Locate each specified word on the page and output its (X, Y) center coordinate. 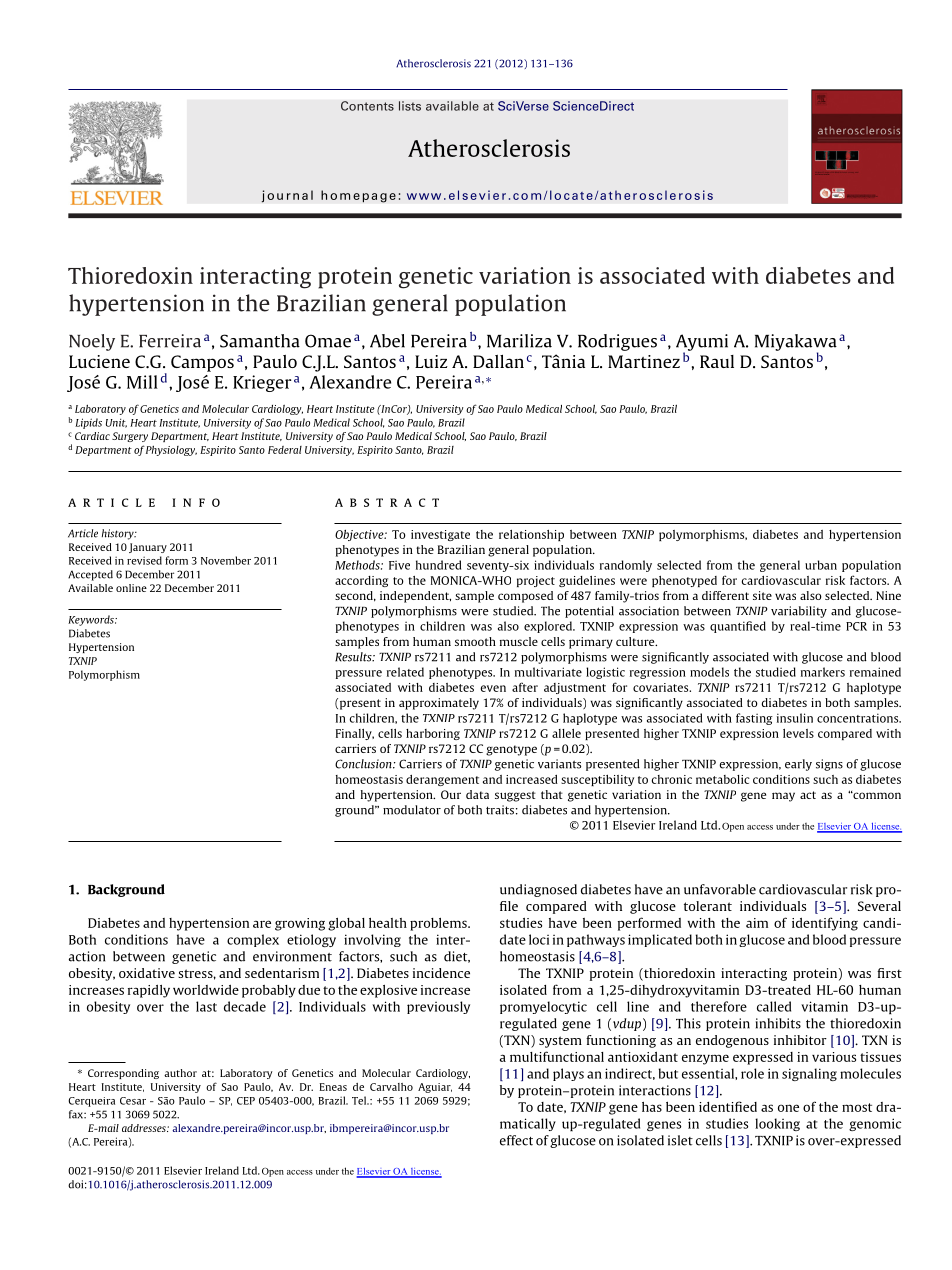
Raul (717, 361)
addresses (145, 1128)
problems (439, 924)
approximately (439, 704)
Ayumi (702, 343)
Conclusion (364, 764)
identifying (825, 924)
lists (410, 106)
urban (821, 565)
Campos (202, 363)
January (148, 548)
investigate (440, 535)
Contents (367, 106)
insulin (795, 718)
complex (253, 940)
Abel (387, 341)
